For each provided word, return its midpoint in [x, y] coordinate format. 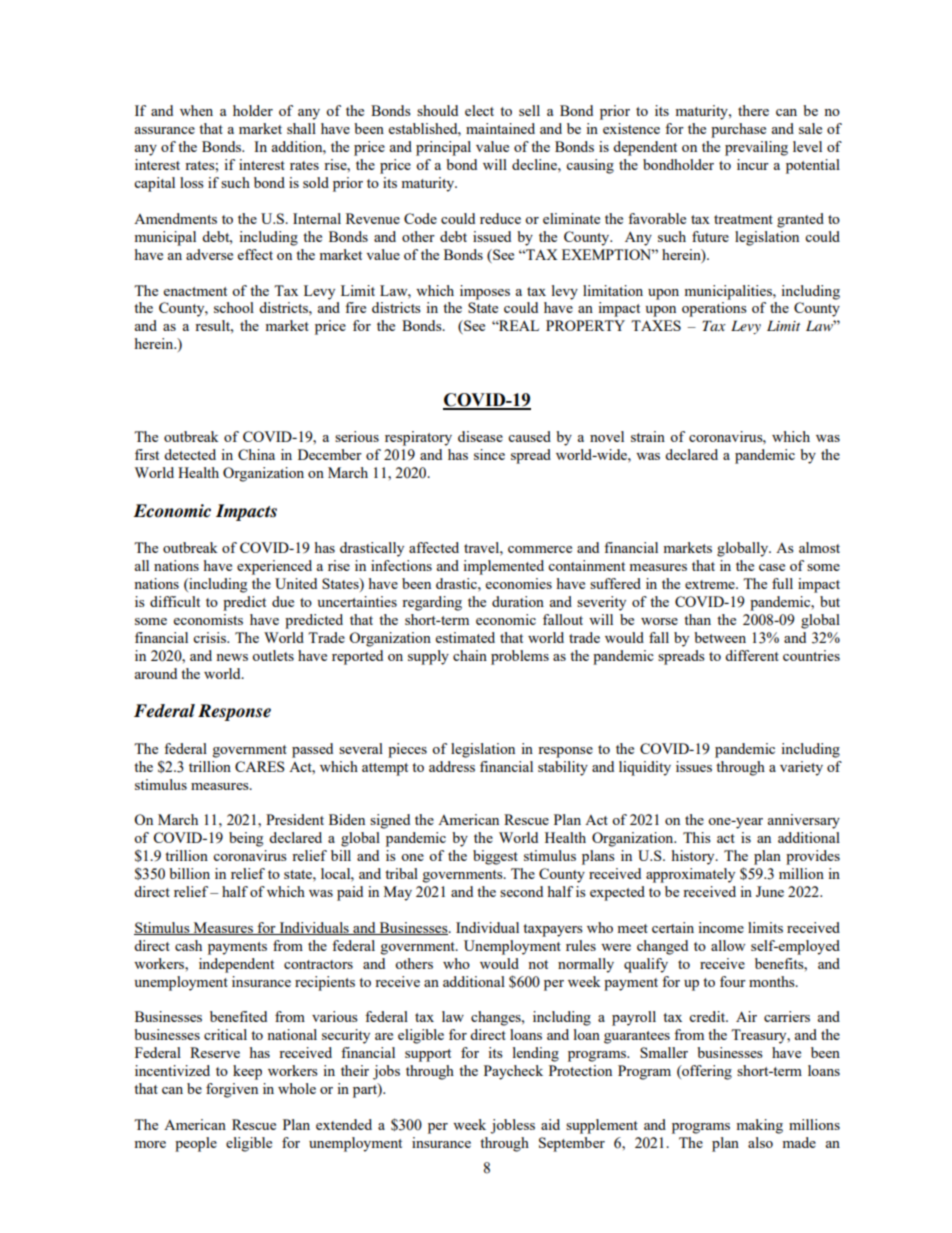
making [759, 1126]
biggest [495, 857]
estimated [465, 637]
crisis [210, 637]
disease [480, 436]
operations [714, 309]
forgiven [232, 1090]
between [720, 637]
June [770, 891]
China [256, 454]
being [246, 839]
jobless [512, 1126]
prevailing [756, 148]
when [196, 110]
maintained [500, 128]
